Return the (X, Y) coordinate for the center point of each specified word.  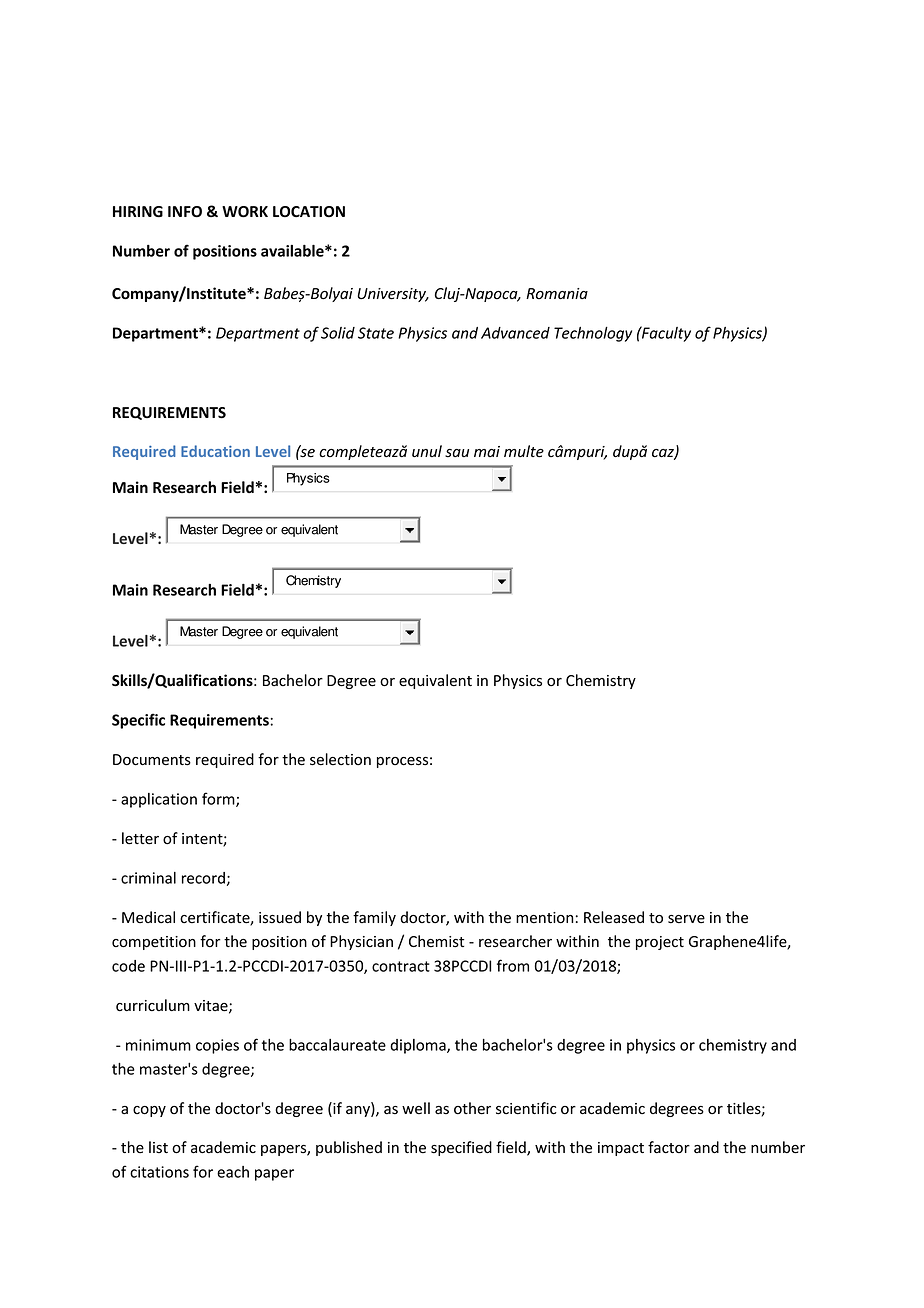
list (158, 1147)
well (416, 1108)
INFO (185, 212)
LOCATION (309, 211)
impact (621, 1149)
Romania (557, 293)
